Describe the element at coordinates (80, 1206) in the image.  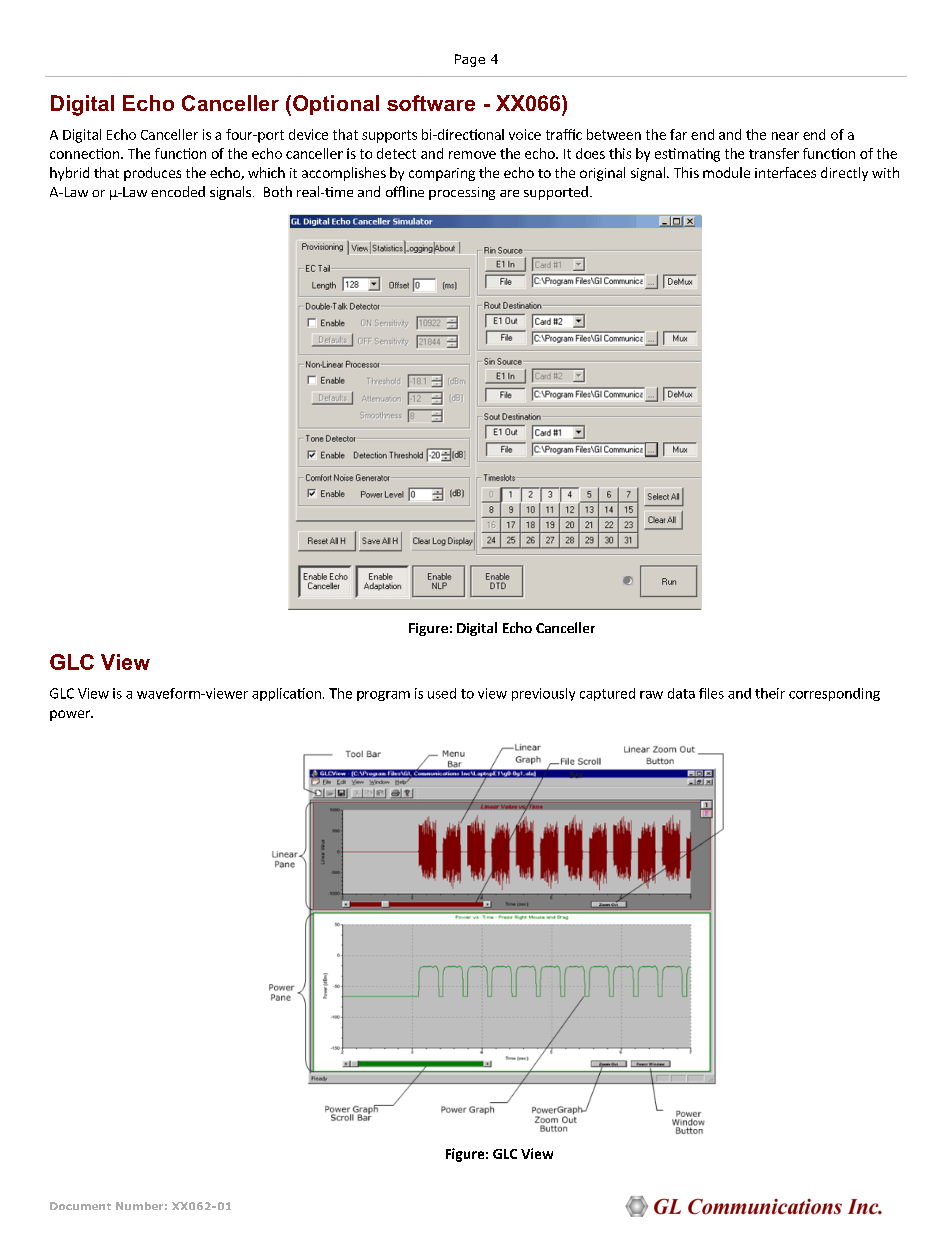
I see `Document` at that location.
